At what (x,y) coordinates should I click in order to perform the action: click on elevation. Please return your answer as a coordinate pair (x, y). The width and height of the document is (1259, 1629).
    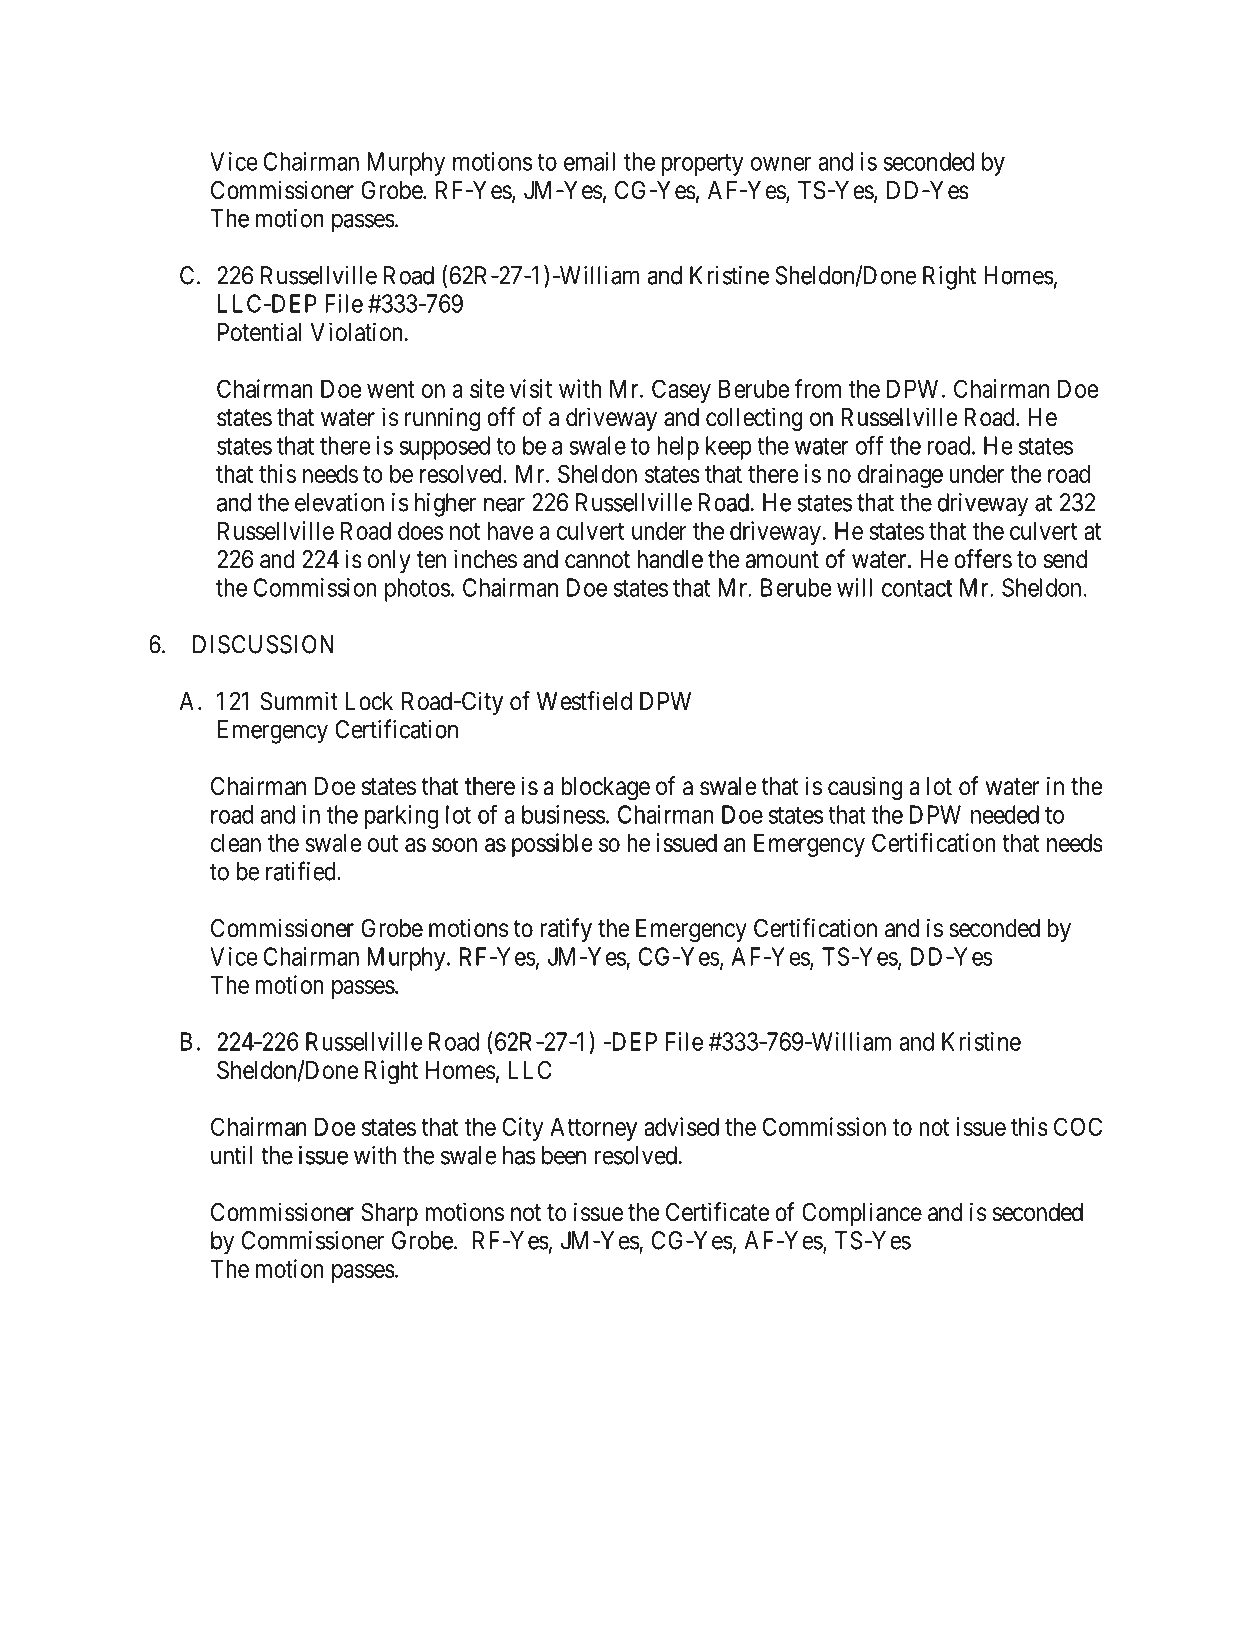
    Looking at the image, I should click on (339, 502).
